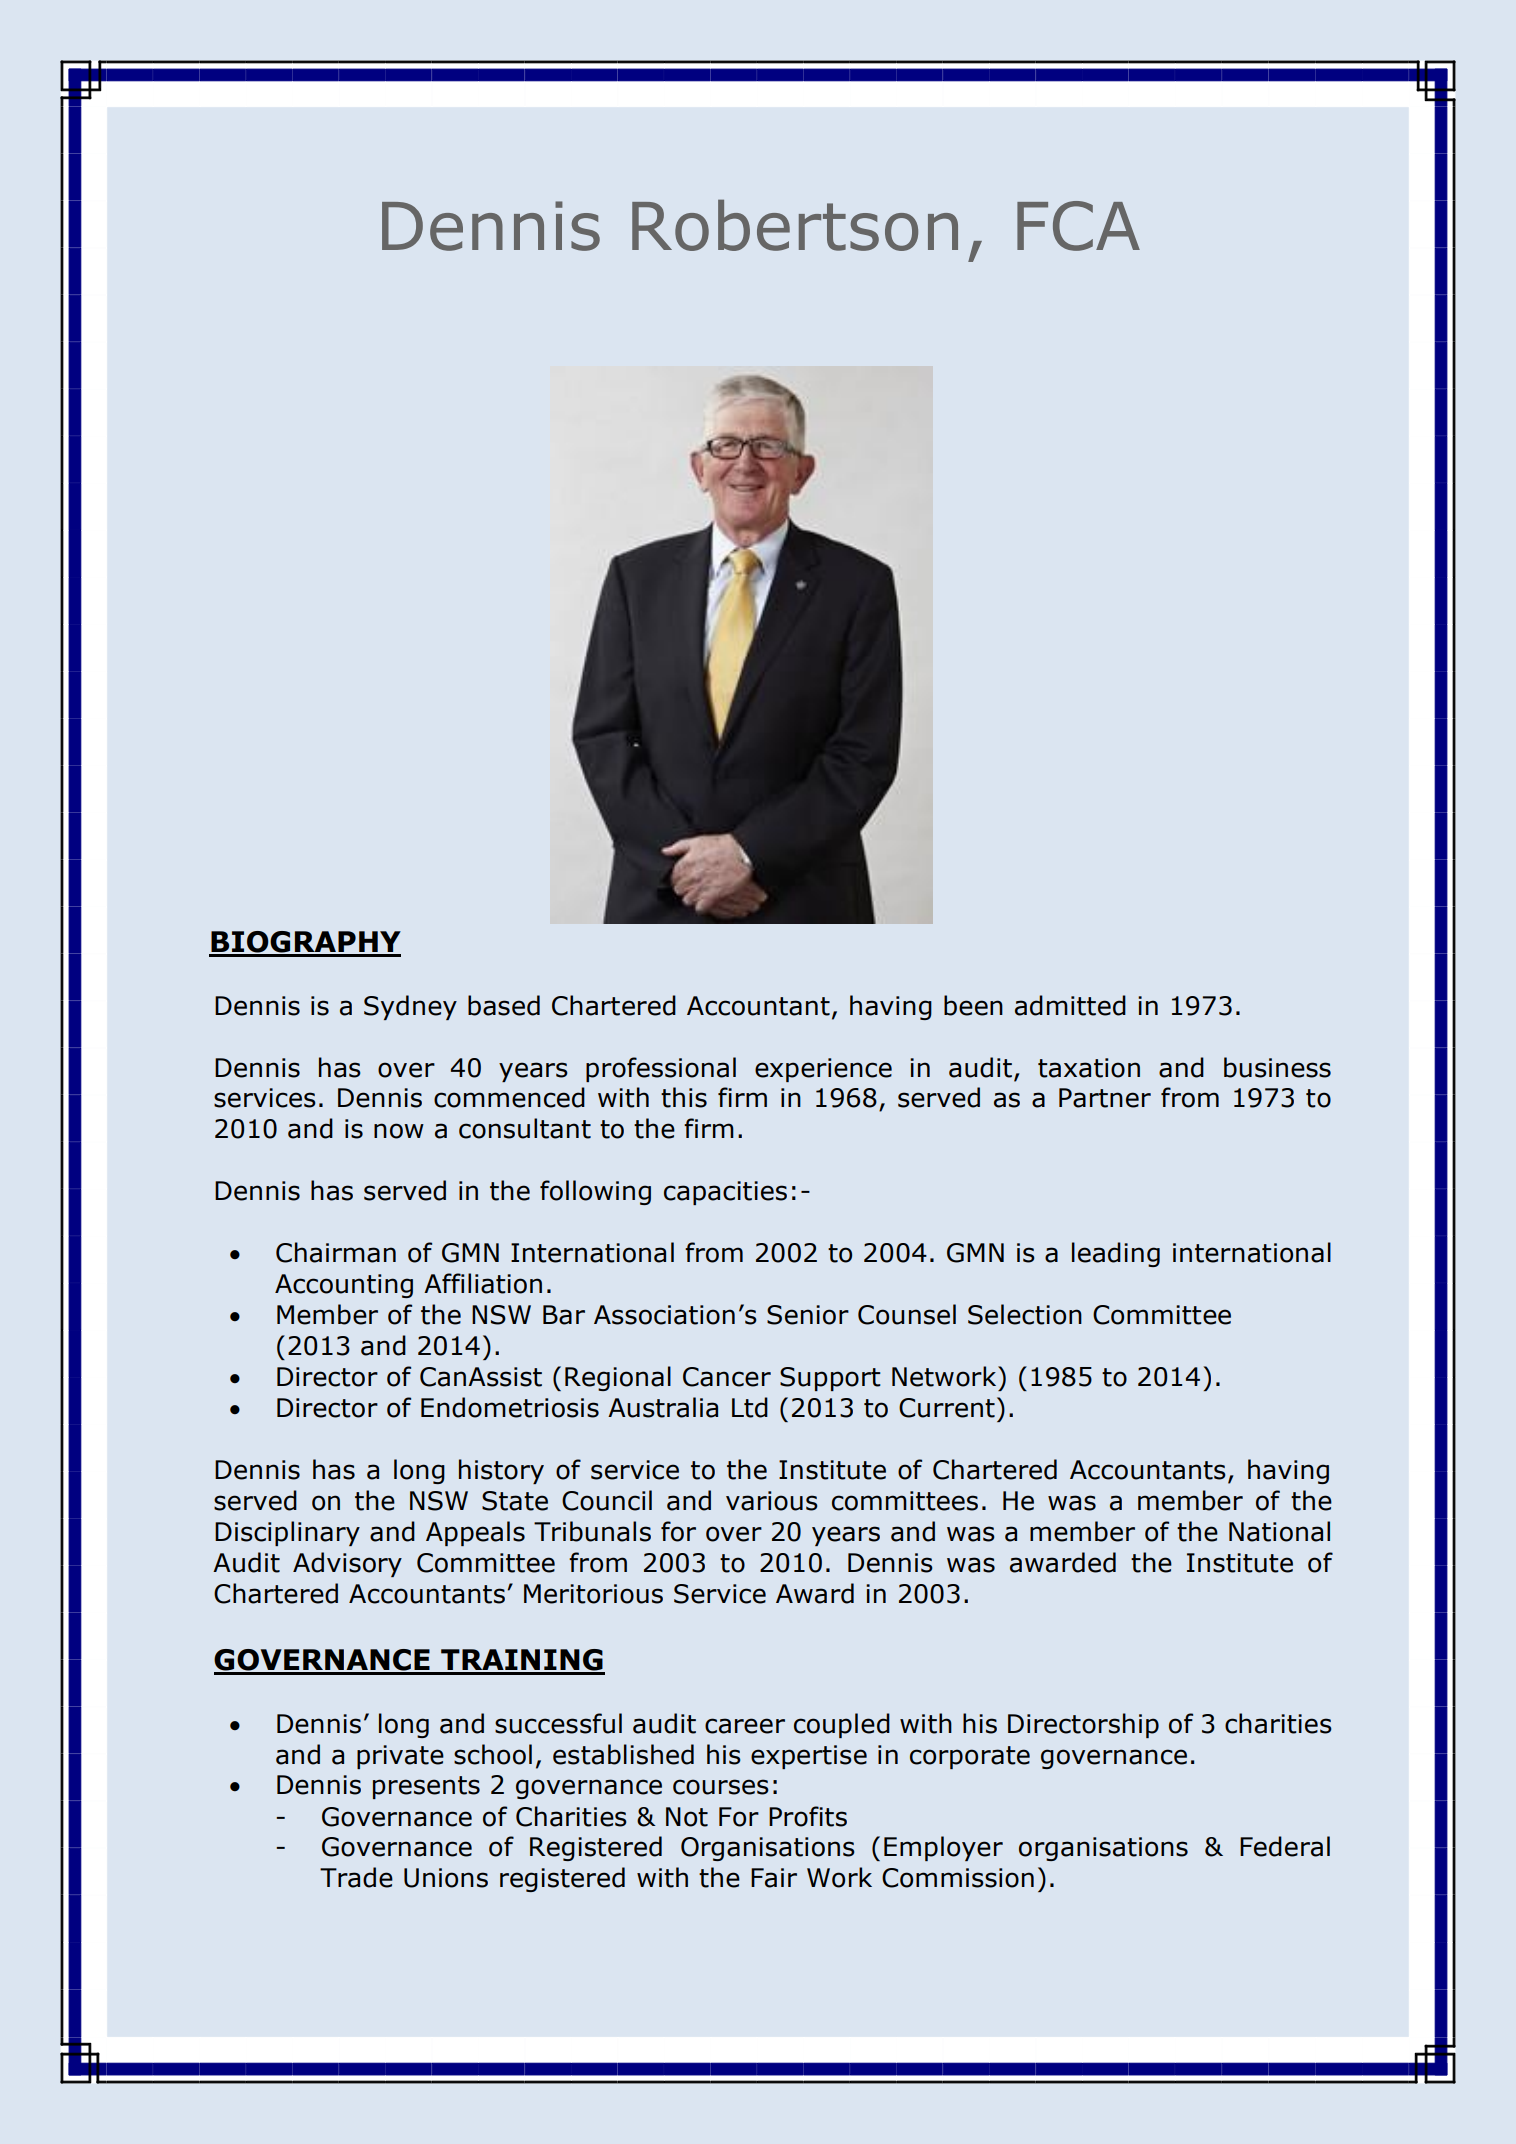 The height and width of the page is (2144, 1516). I want to click on Robertson, so click(795, 225).
